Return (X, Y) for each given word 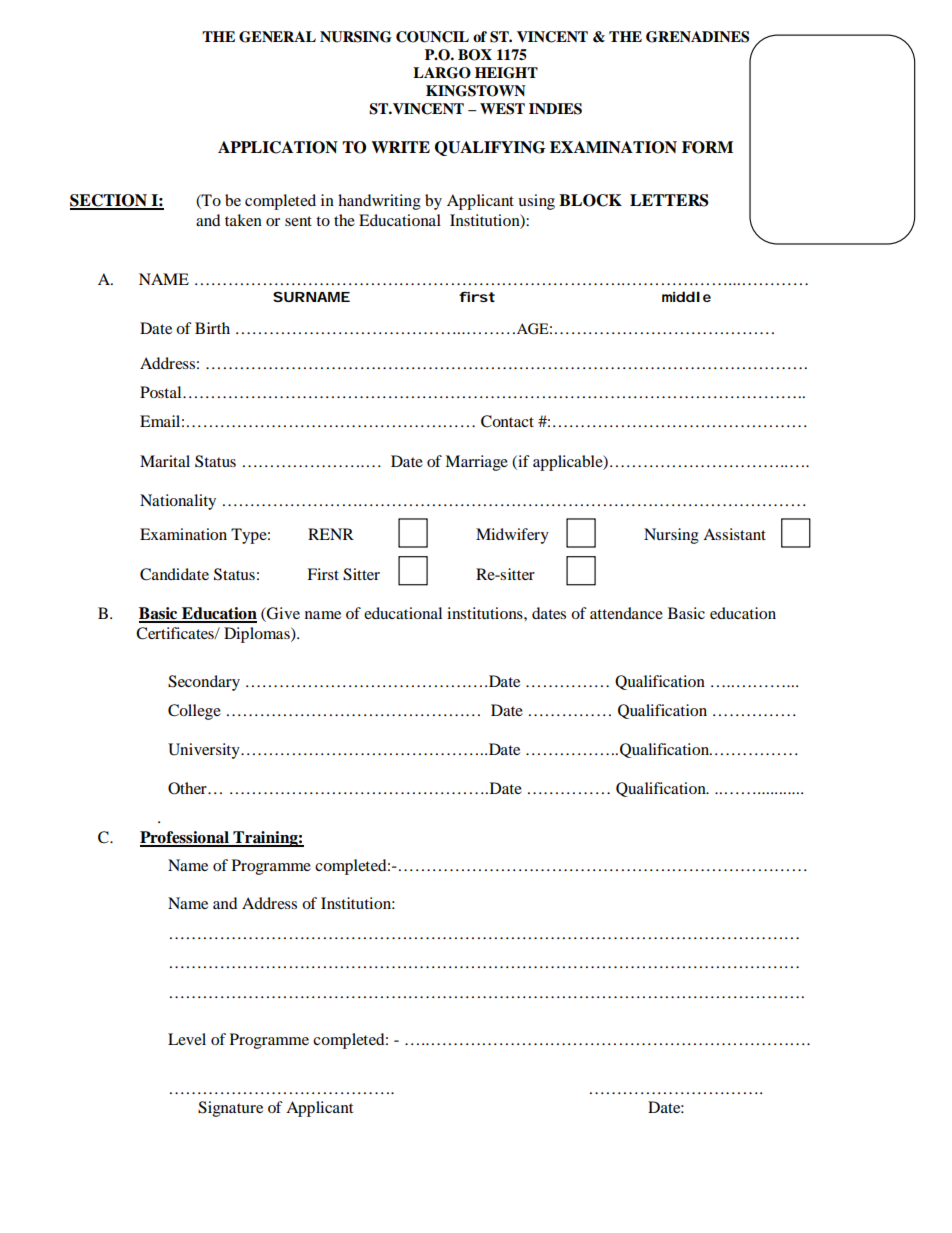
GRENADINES (697, 37)
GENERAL (277, 37)
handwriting (379, 202)
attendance (626, 613)
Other (188, 788)
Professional (185, 838)
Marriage (476, 463)
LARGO (442, 73)
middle (686, 296)
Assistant (734, 534)
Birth (212, 328)
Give (282, 614)
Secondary (204, 683)
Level (187, 1039)
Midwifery (512, 536)
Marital (165, 461)
